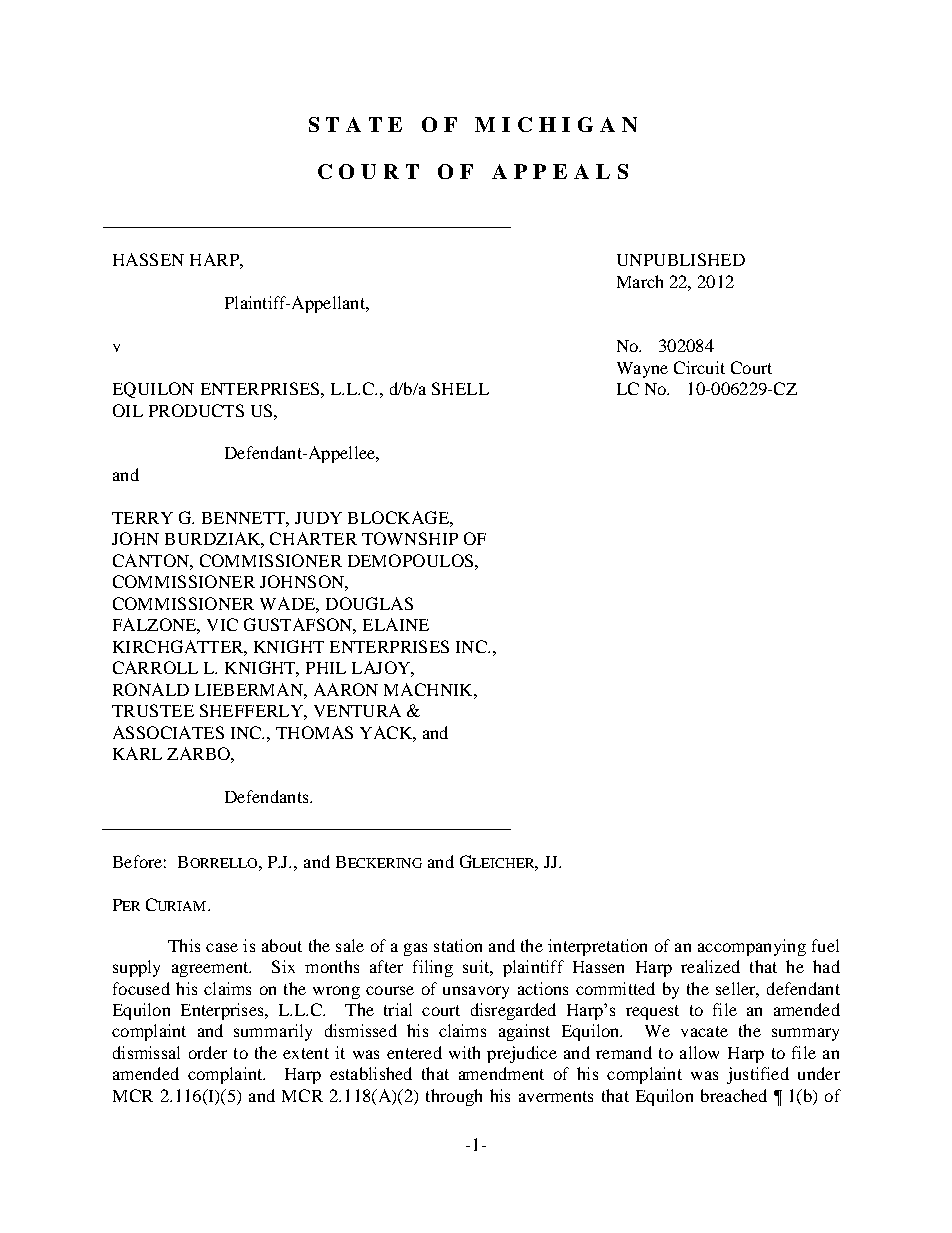  Describe the element at coordinates (556, 124) in the screenshot. I see `MICHIGAN` at that location.
